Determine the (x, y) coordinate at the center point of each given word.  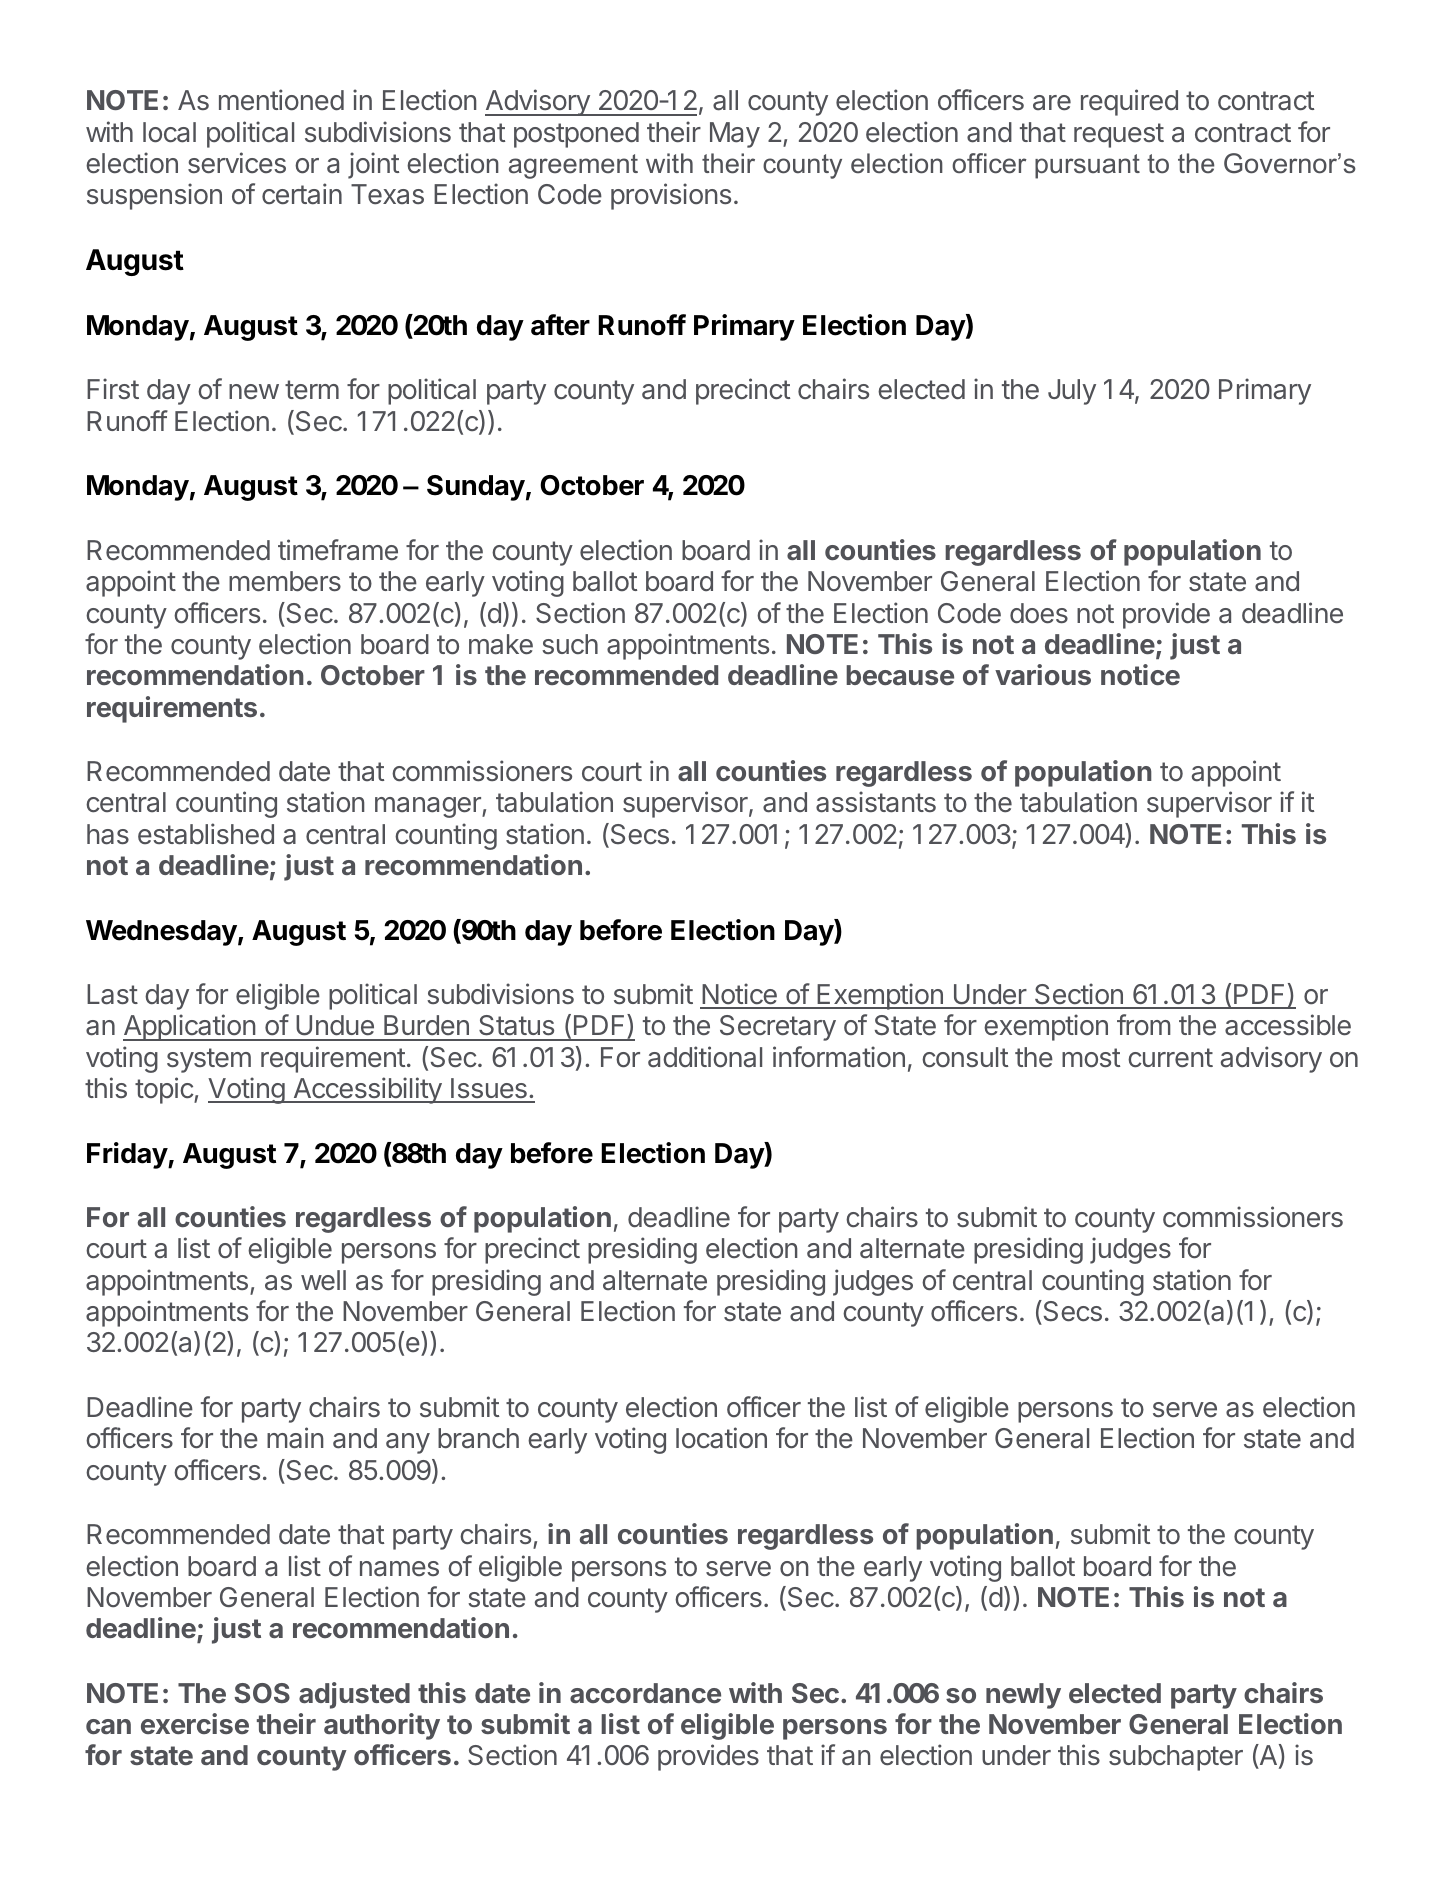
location (721, 1438)
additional (705, 1057)
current (1170, 1058)
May (735, 135)
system (209, 1060)
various (1043, 674)
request (1119, 135)
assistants (876, 802)
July (1072, 392)
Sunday (476, 488)
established (206, 834)
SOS (262, 1693)
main (295, 1438)
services (237, 163)
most (1091, 1058)
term (312, 389)
